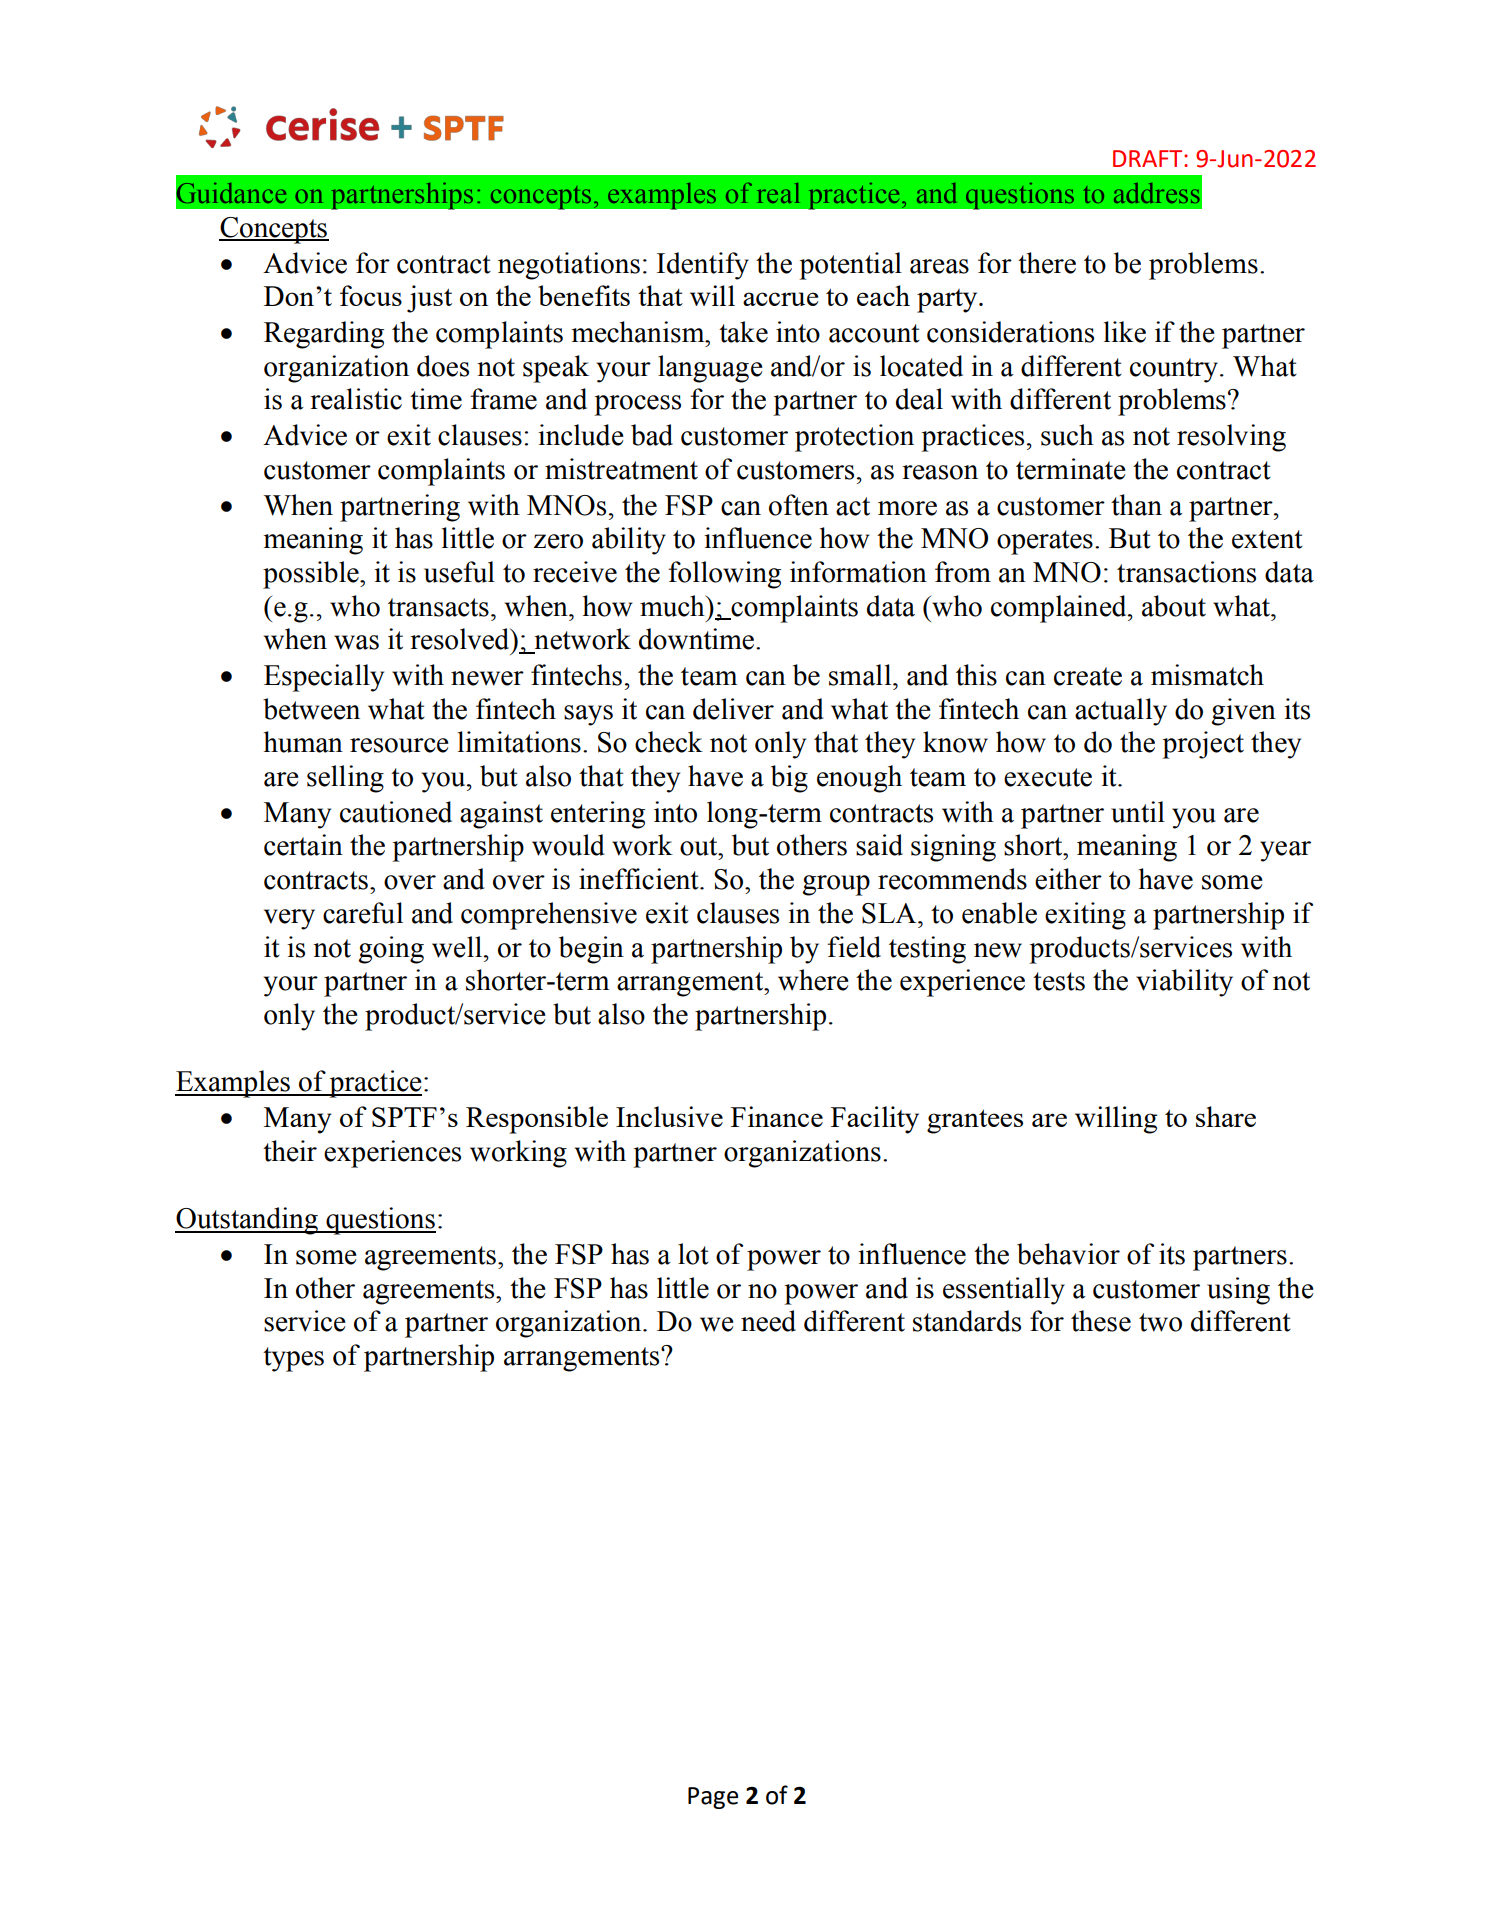 Image resolution: width=1493 pixels, height=1932 pixels. Describe the element at coordinates (1138, 812) in the screenshot. I see `until` at that location.
